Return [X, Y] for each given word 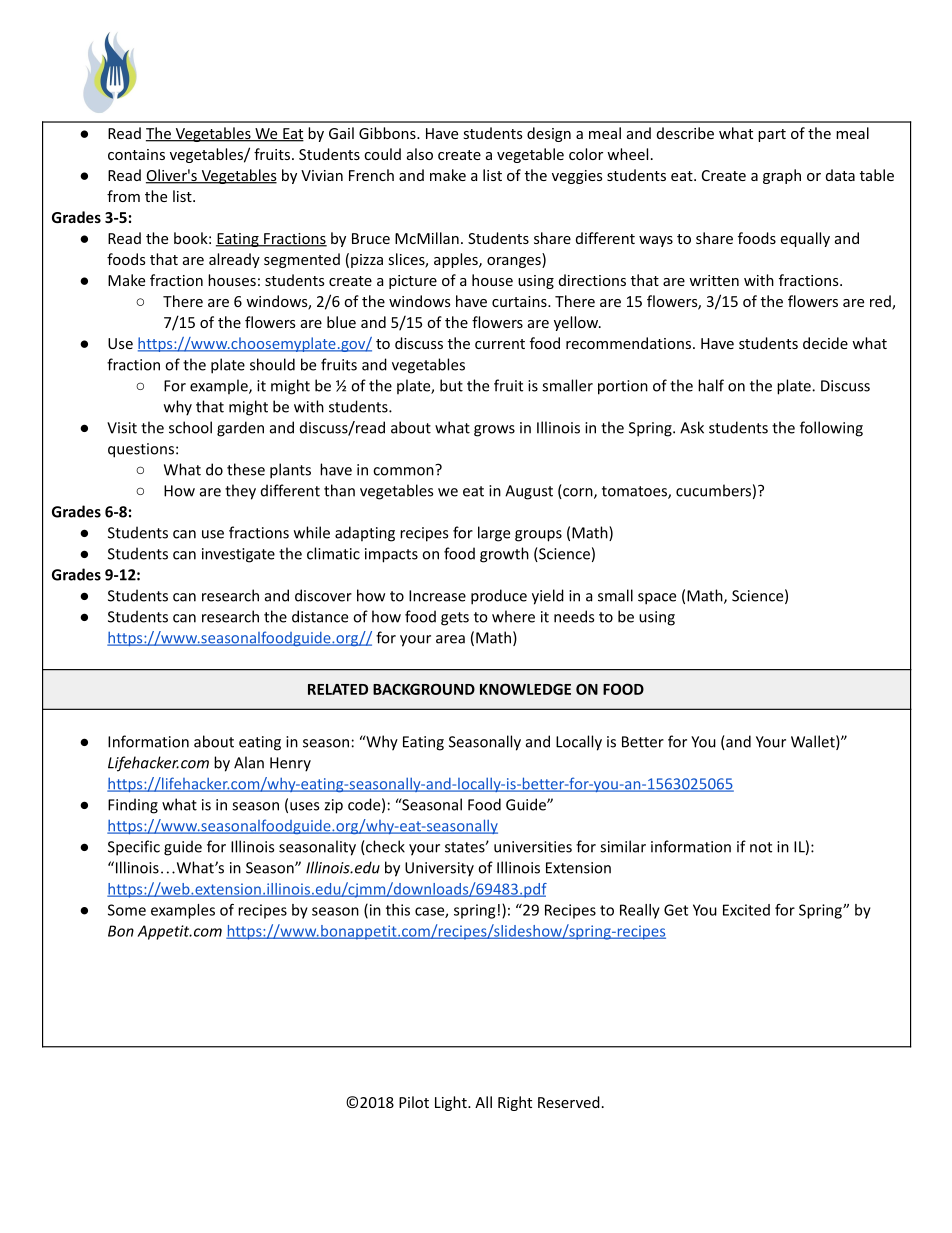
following [831, 429]
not [761, 847]
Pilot [414, 1102]
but [451, 385]
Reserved [569, 1102]
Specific [134, 848]
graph [782, 176]
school [190, 427]
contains [136, 154]
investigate [238, 555]
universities [533, 847]
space [657, 599]
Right [515, 1103]
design [549, 134]
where [513, 616]
